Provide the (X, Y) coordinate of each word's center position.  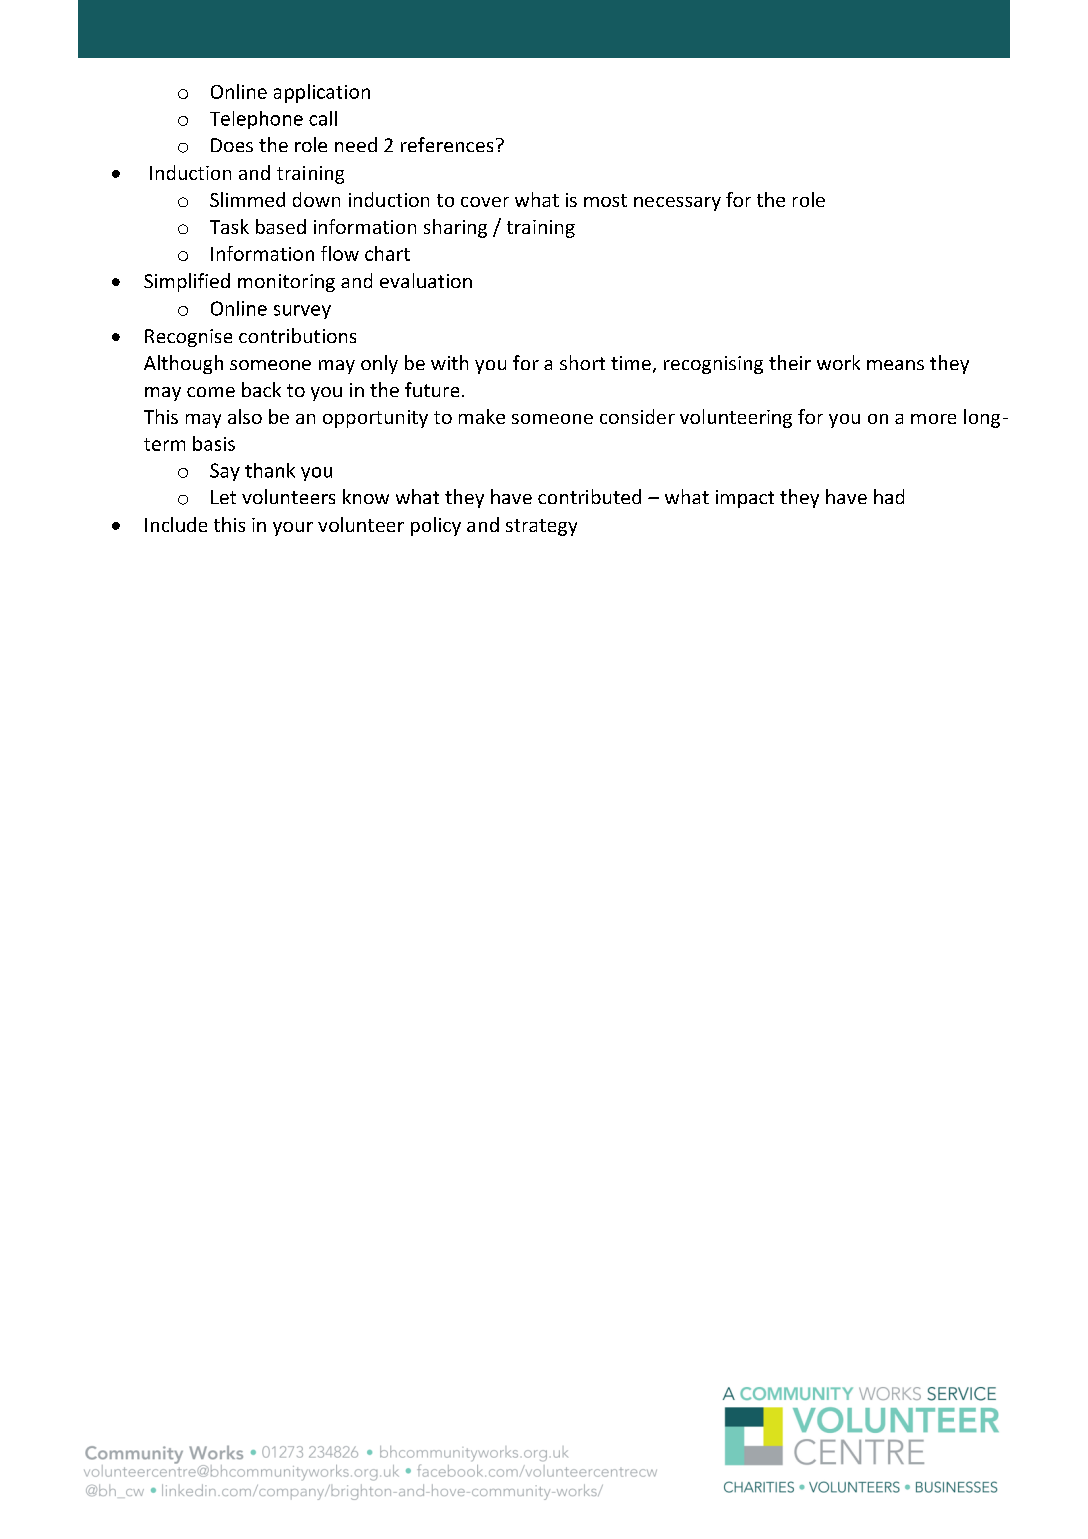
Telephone (256, 120)
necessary (677, 204)
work (838, 362)
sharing (455, 228)
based (281, 226)
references (447, 144)
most (605, 200)
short (582, 362)
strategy (541, 527)
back (261, 389)
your (293, 529)
